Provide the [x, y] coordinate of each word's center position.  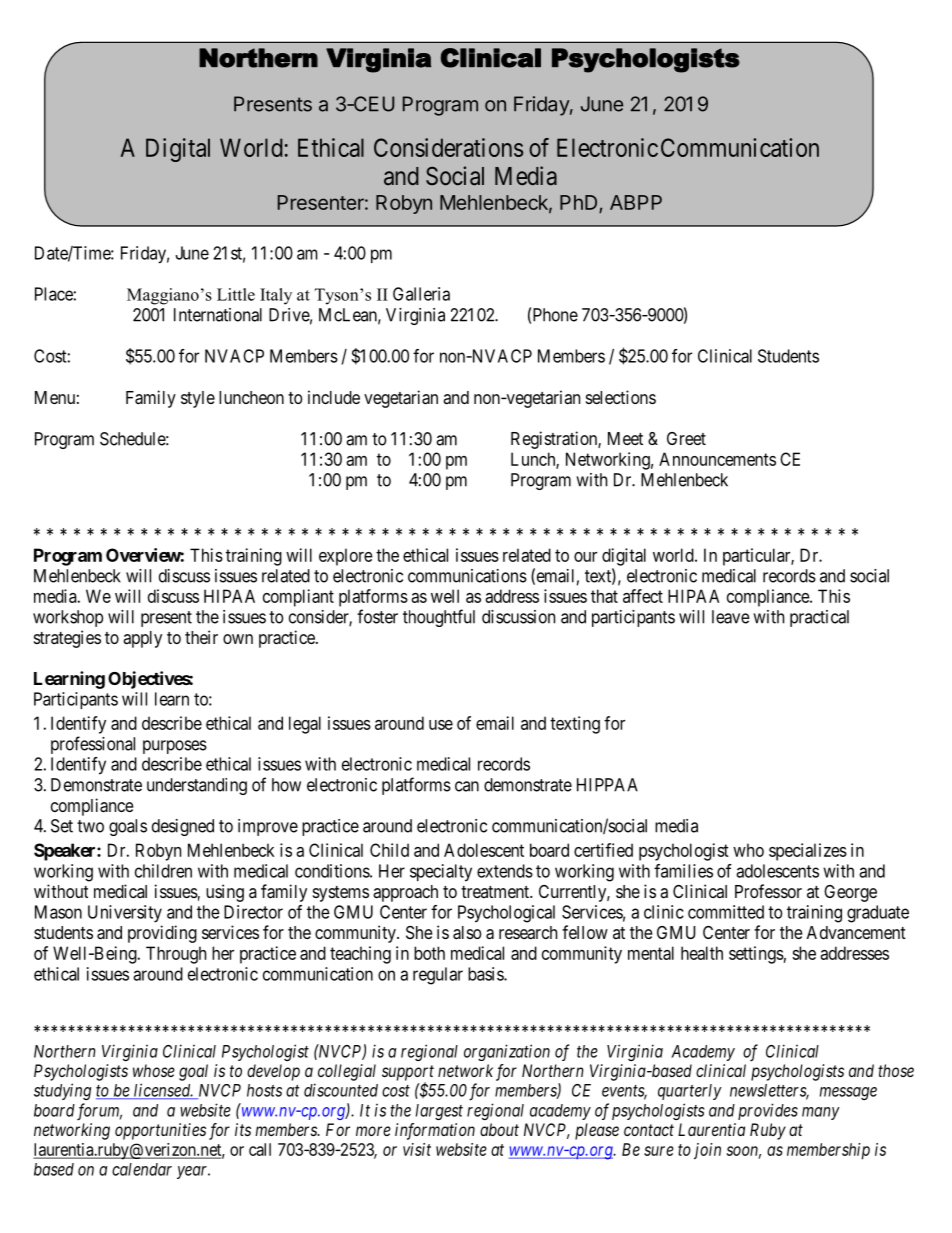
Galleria [421, 294]
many [821, 1113]
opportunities [160, 1131]
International [218, 315]
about [499, 1129]
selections [621, 397]
